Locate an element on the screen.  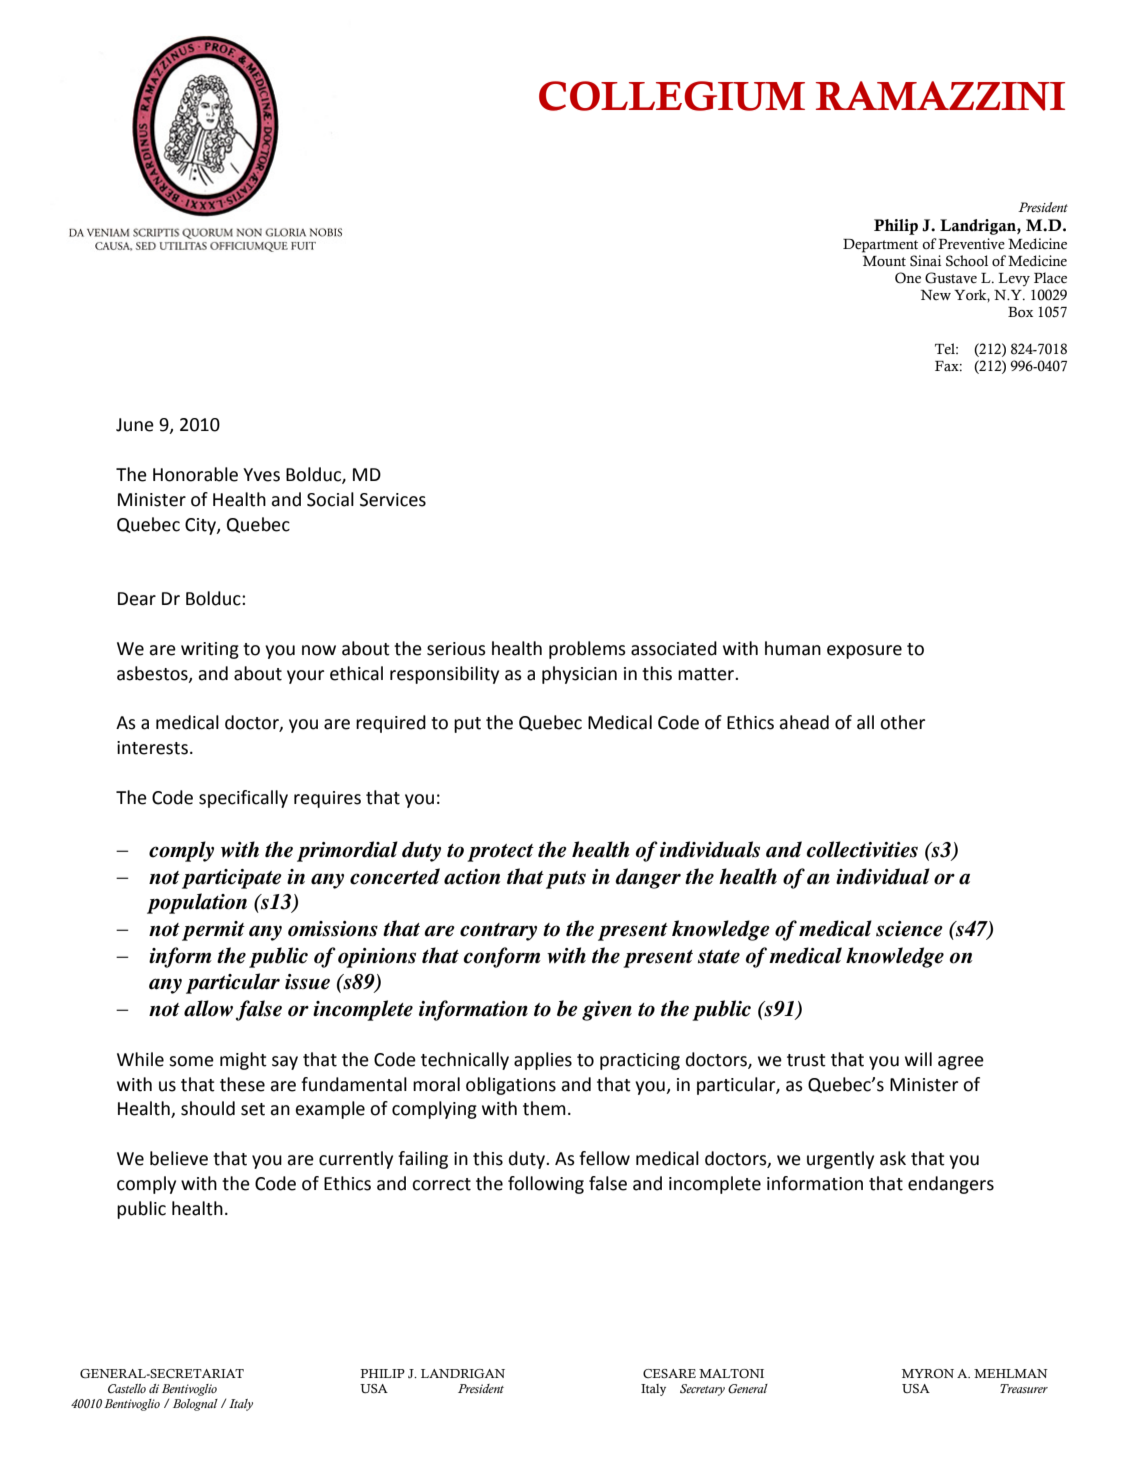
physician is located at coordinates (579, 675).
